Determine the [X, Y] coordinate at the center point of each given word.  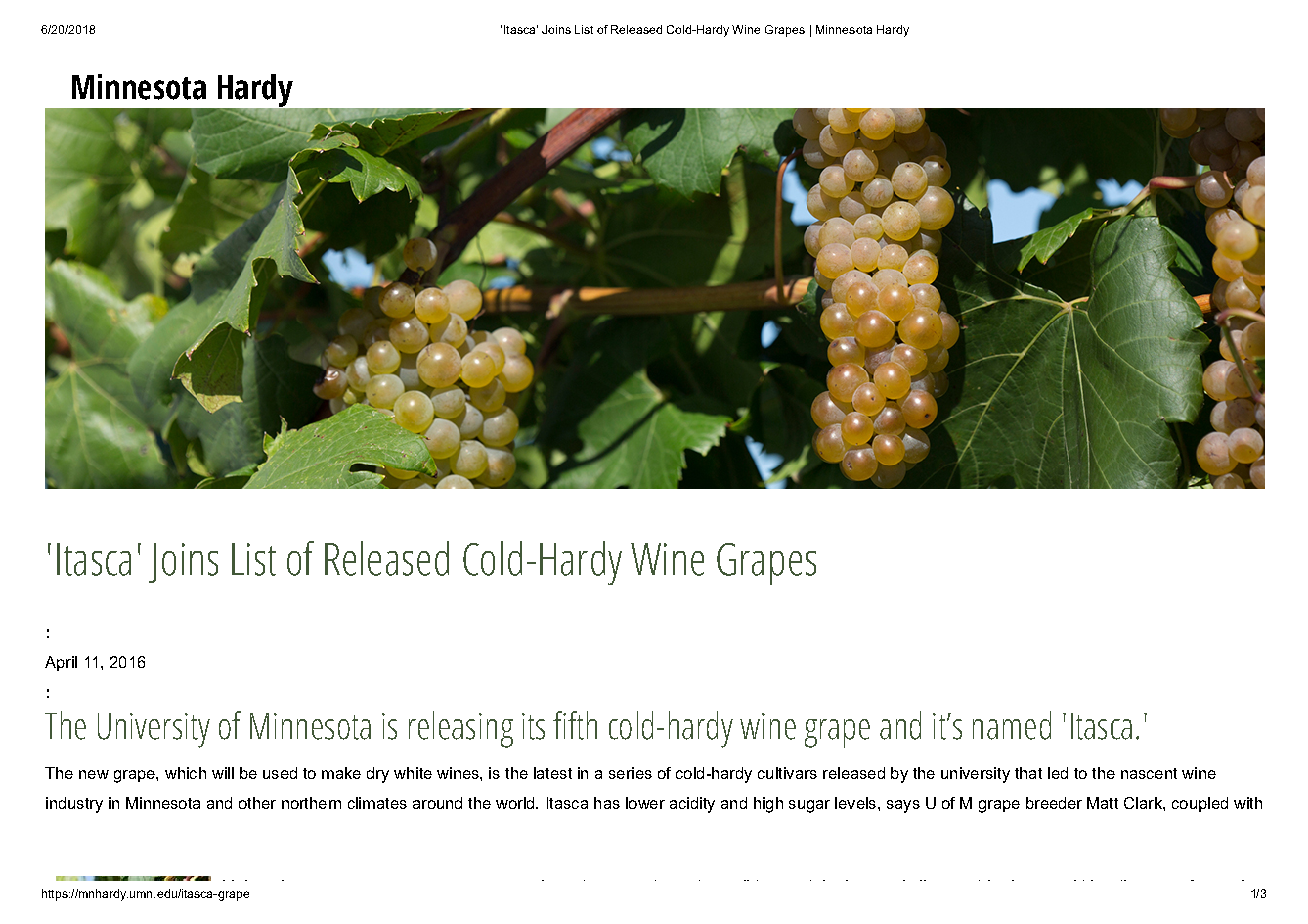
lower [645, 803]
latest [553, 773]
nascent [1149, 773]
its [533, 726]
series [630, 773]
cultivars [787, 773]
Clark [1144, 803]
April [61, 663]
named [1012, 725]
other [257, 803]
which [185, 773]
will [223, 773]
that [1028, 773]
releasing [461, 729]
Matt [1102, 803]
